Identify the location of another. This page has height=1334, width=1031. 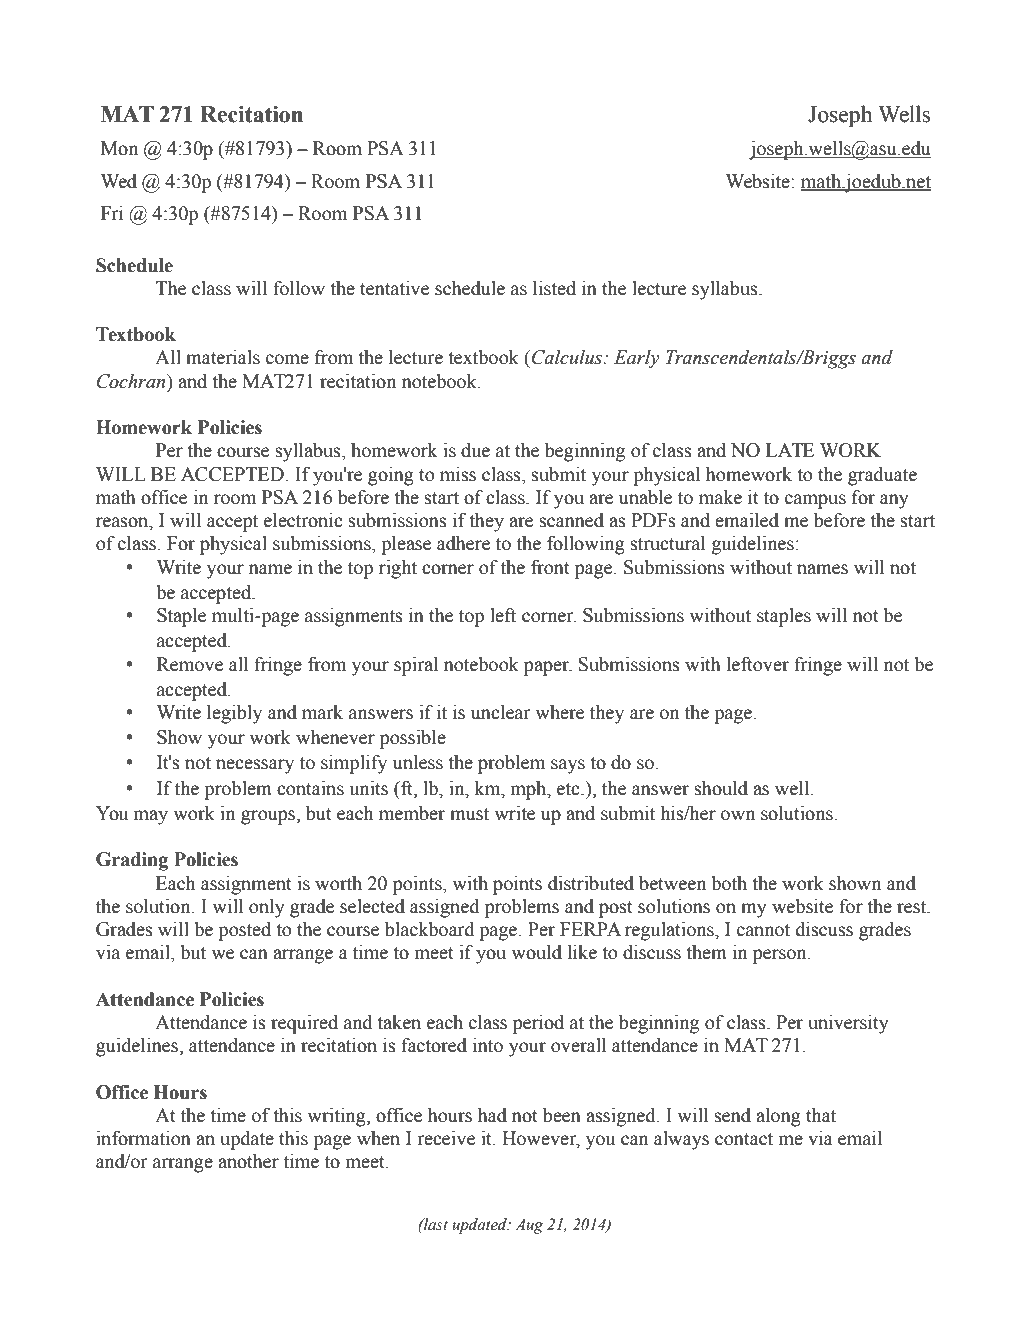
(248, 1161).
